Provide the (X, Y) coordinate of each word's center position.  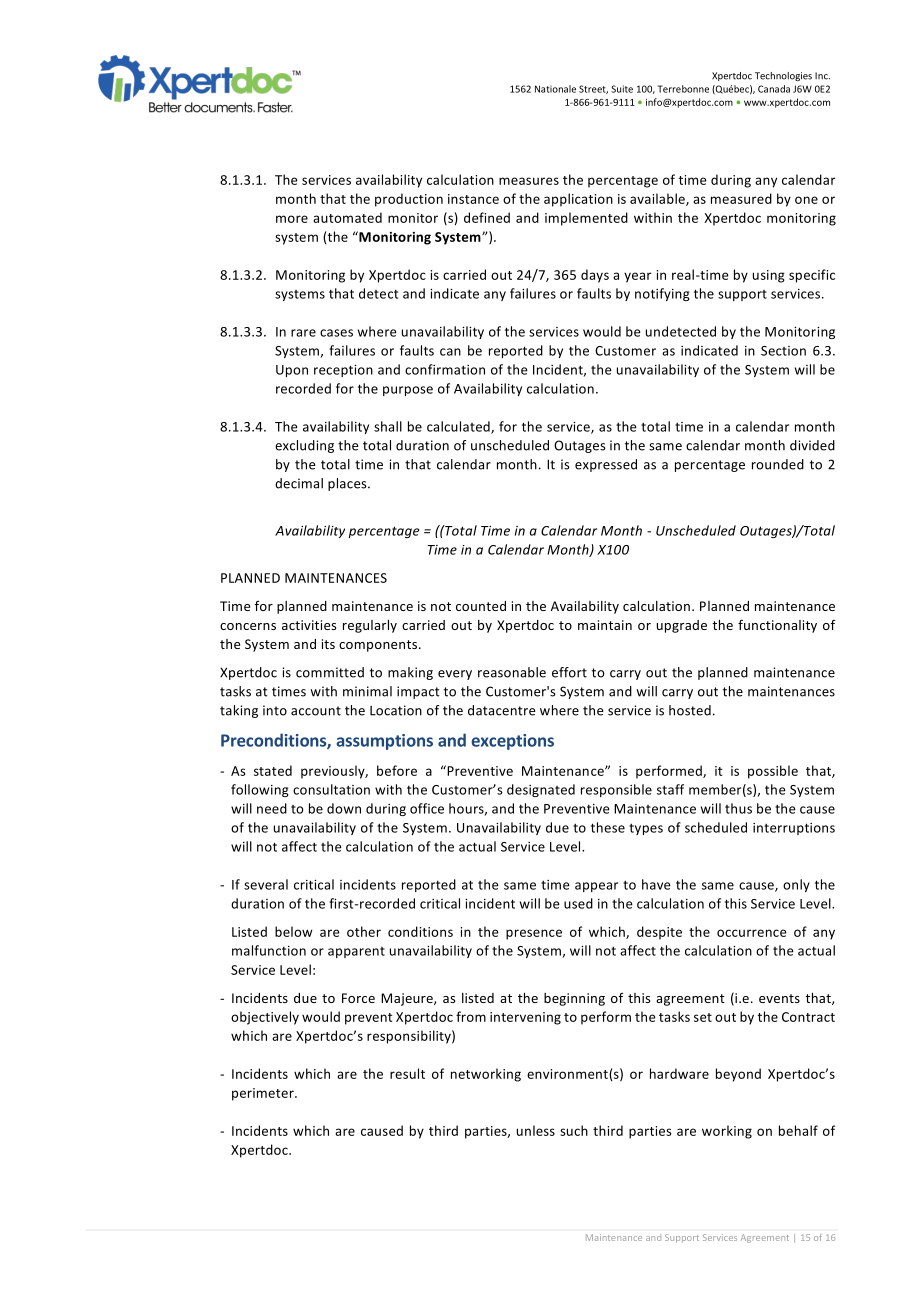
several (266, 884)
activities (309, 625)
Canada (774, 89)
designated (541, 790)
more (292, 219)
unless (536, 1130)
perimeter (264, 1094)
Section (783, 351)
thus (738, 808)
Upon (292, 371)
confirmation (445, 369)
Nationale (555, 89)
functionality (777, 626)
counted (481, 606)
